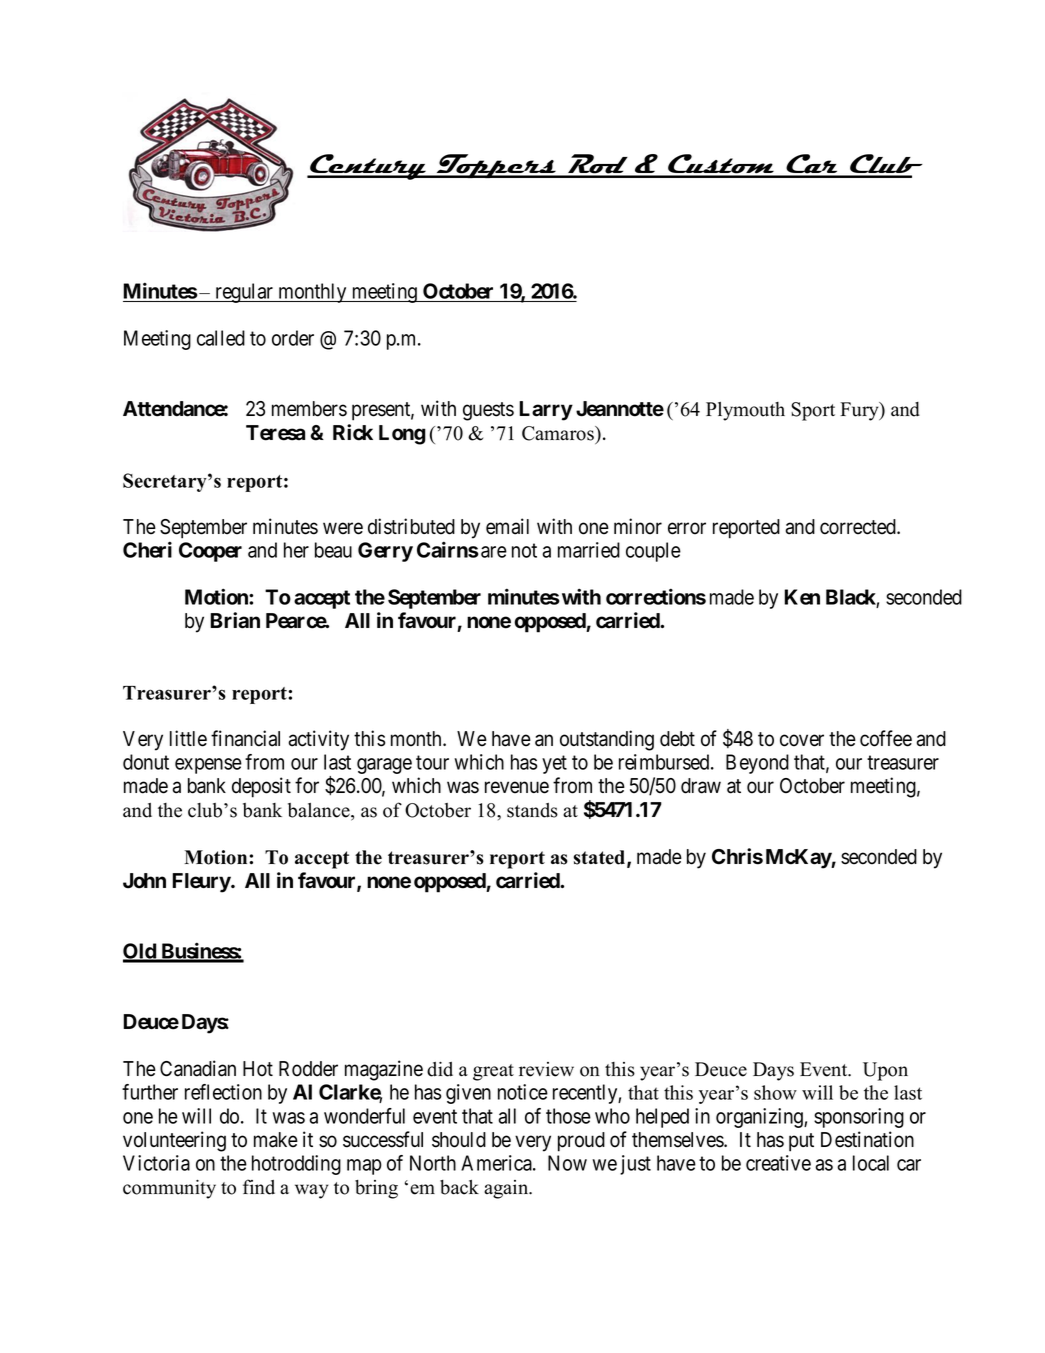  I want to click on Teresa, so click(275, 433).
